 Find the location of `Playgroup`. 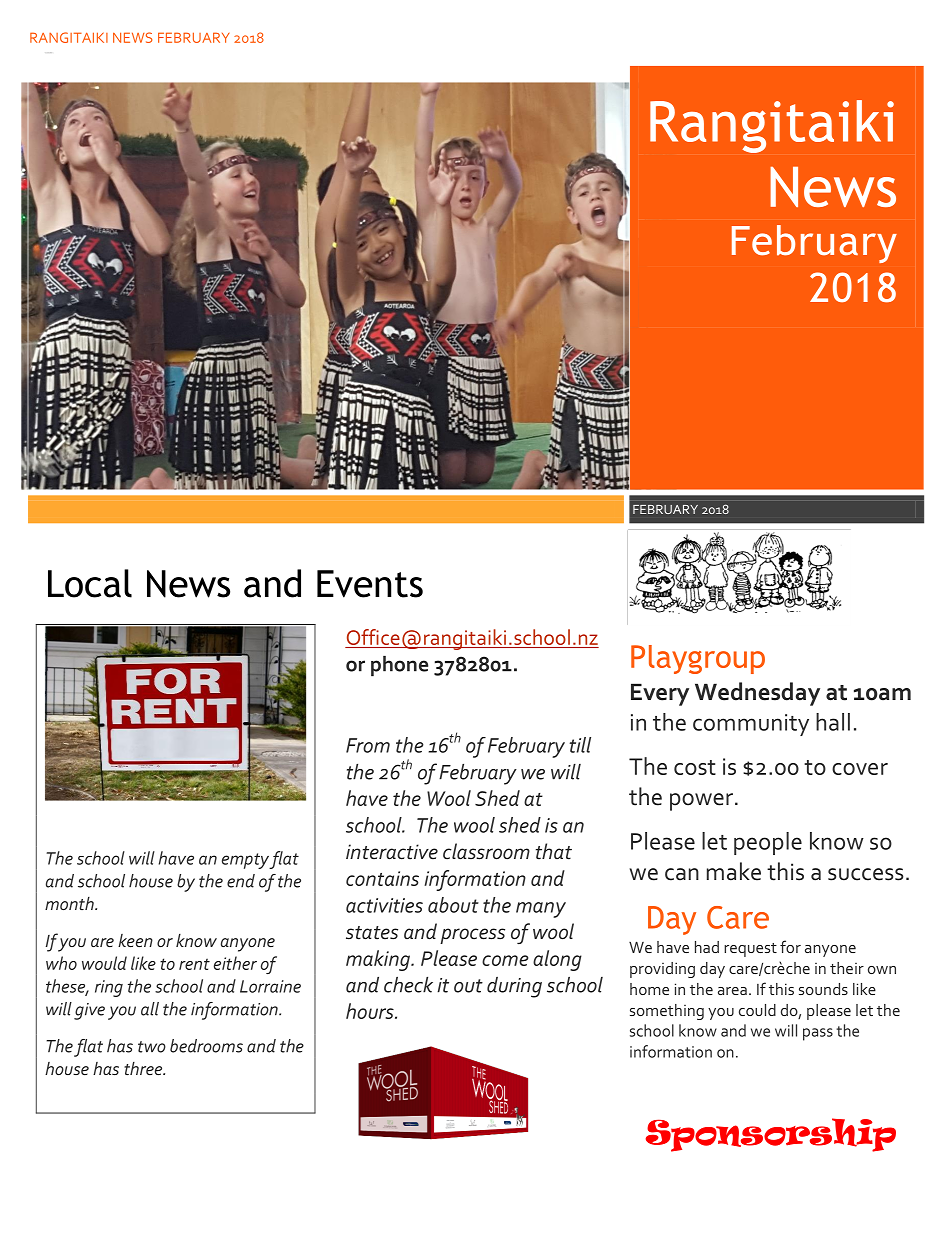

Playgroup is located at coordinates (698, 659).
